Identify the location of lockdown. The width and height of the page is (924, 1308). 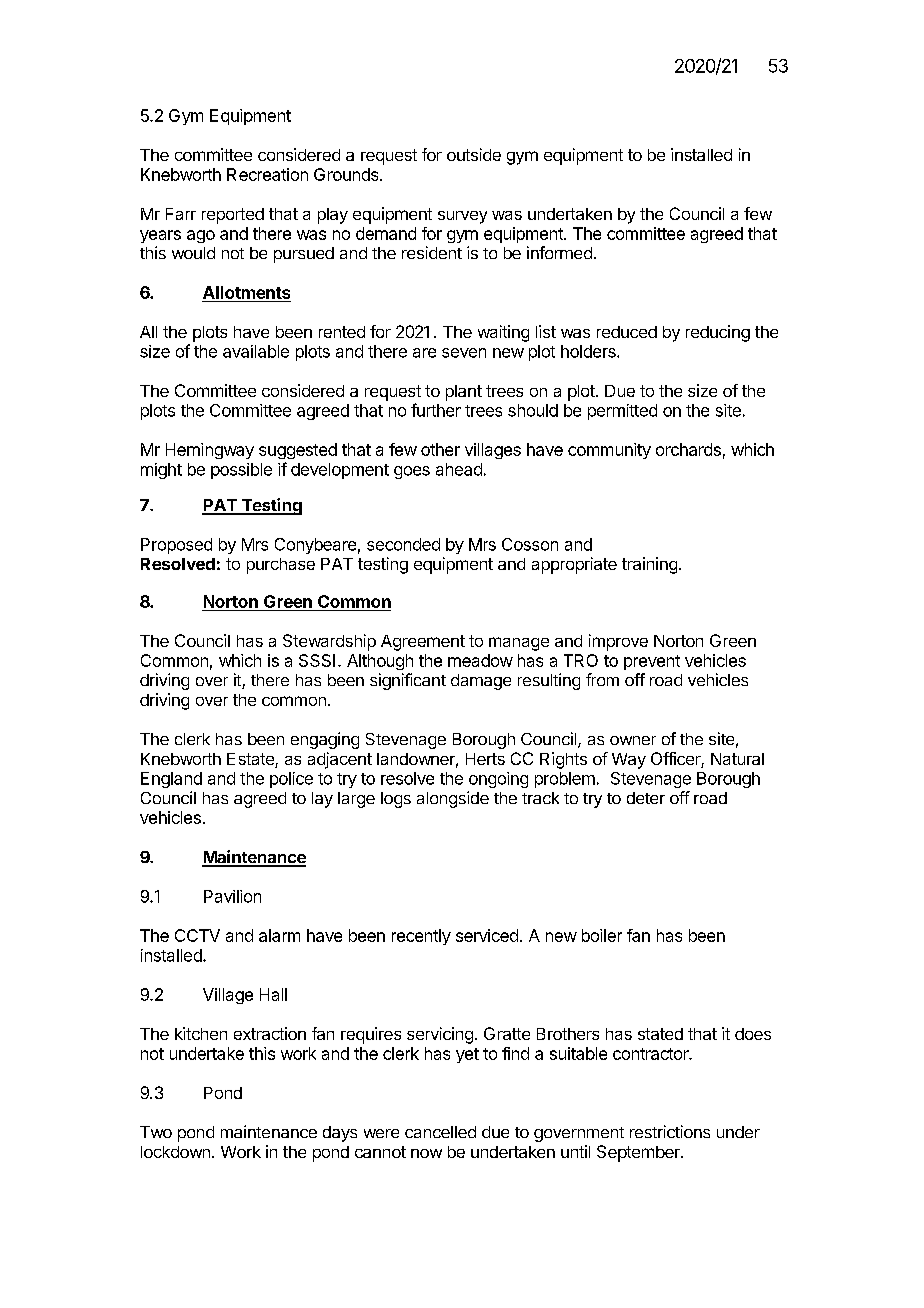
(175, 1152).
